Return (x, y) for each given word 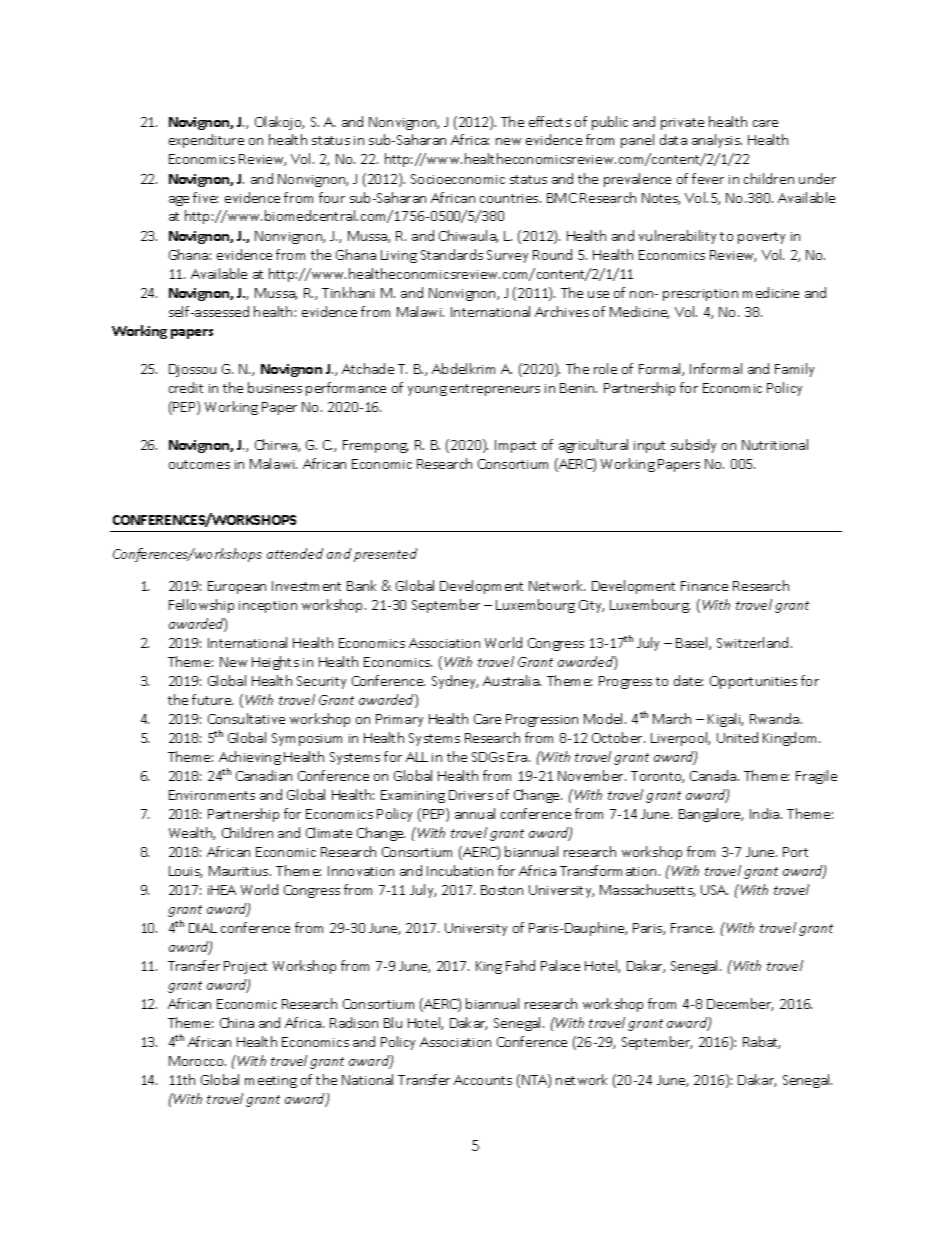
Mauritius (240, 871)
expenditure (206, 141)
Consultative (246, 718)
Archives (562, 311)
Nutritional (775, 444)
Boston (502, 890)
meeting (271, 1082)
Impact (515, 446)
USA (714, 890)
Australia (512, 680)
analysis (717, 141)
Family (794, 370)
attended (295, 553)
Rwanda (774, 718)
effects (550, 121)
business (275, 387)
